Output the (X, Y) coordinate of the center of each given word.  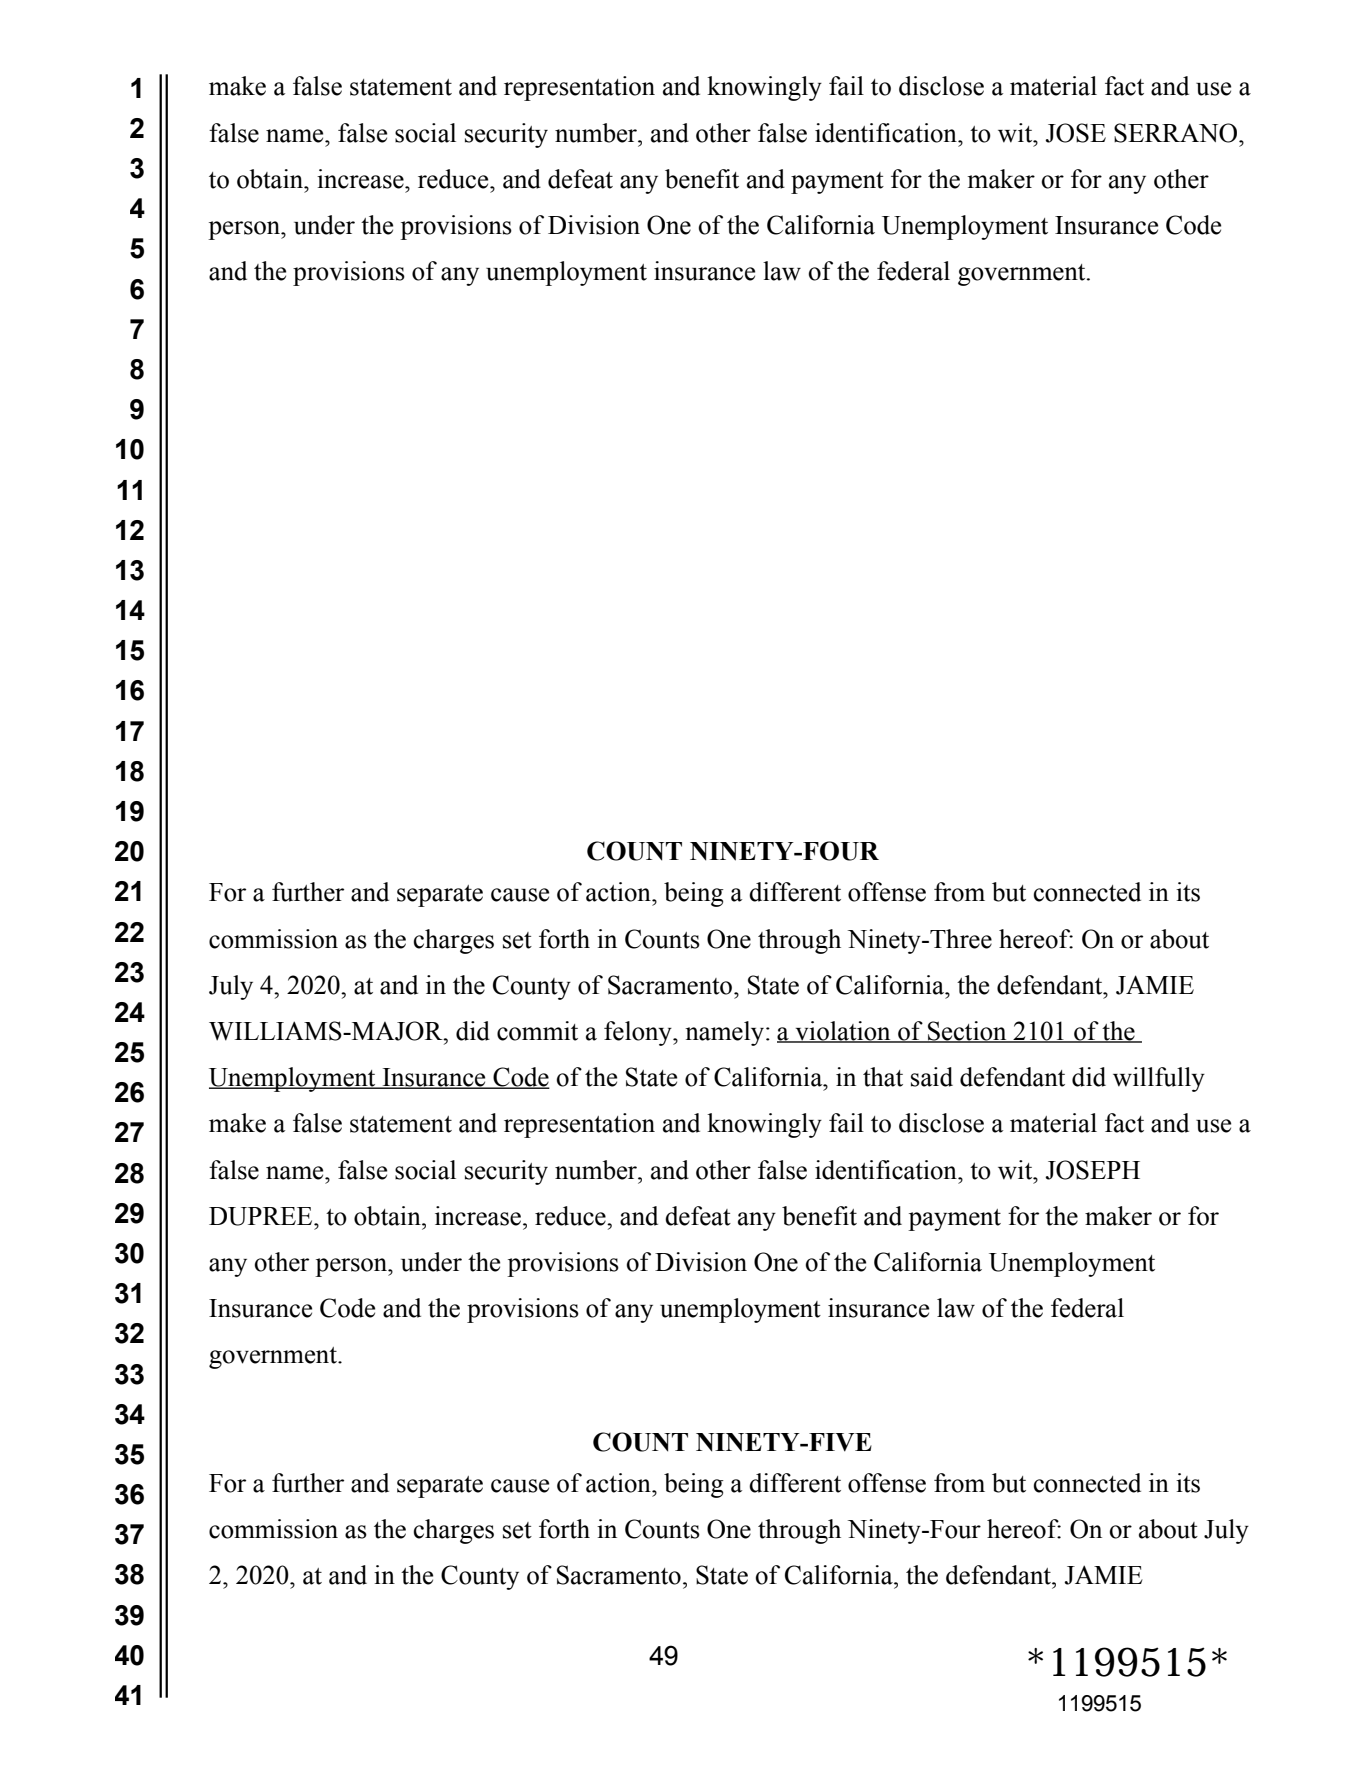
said (932, 1077)
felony (639, 1033)
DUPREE (262, 1216)
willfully (1159, 1079)
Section (967, 1032)
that (883, 1077)
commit (537, 1031)
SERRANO (1177, 133)
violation (843, 1032)
